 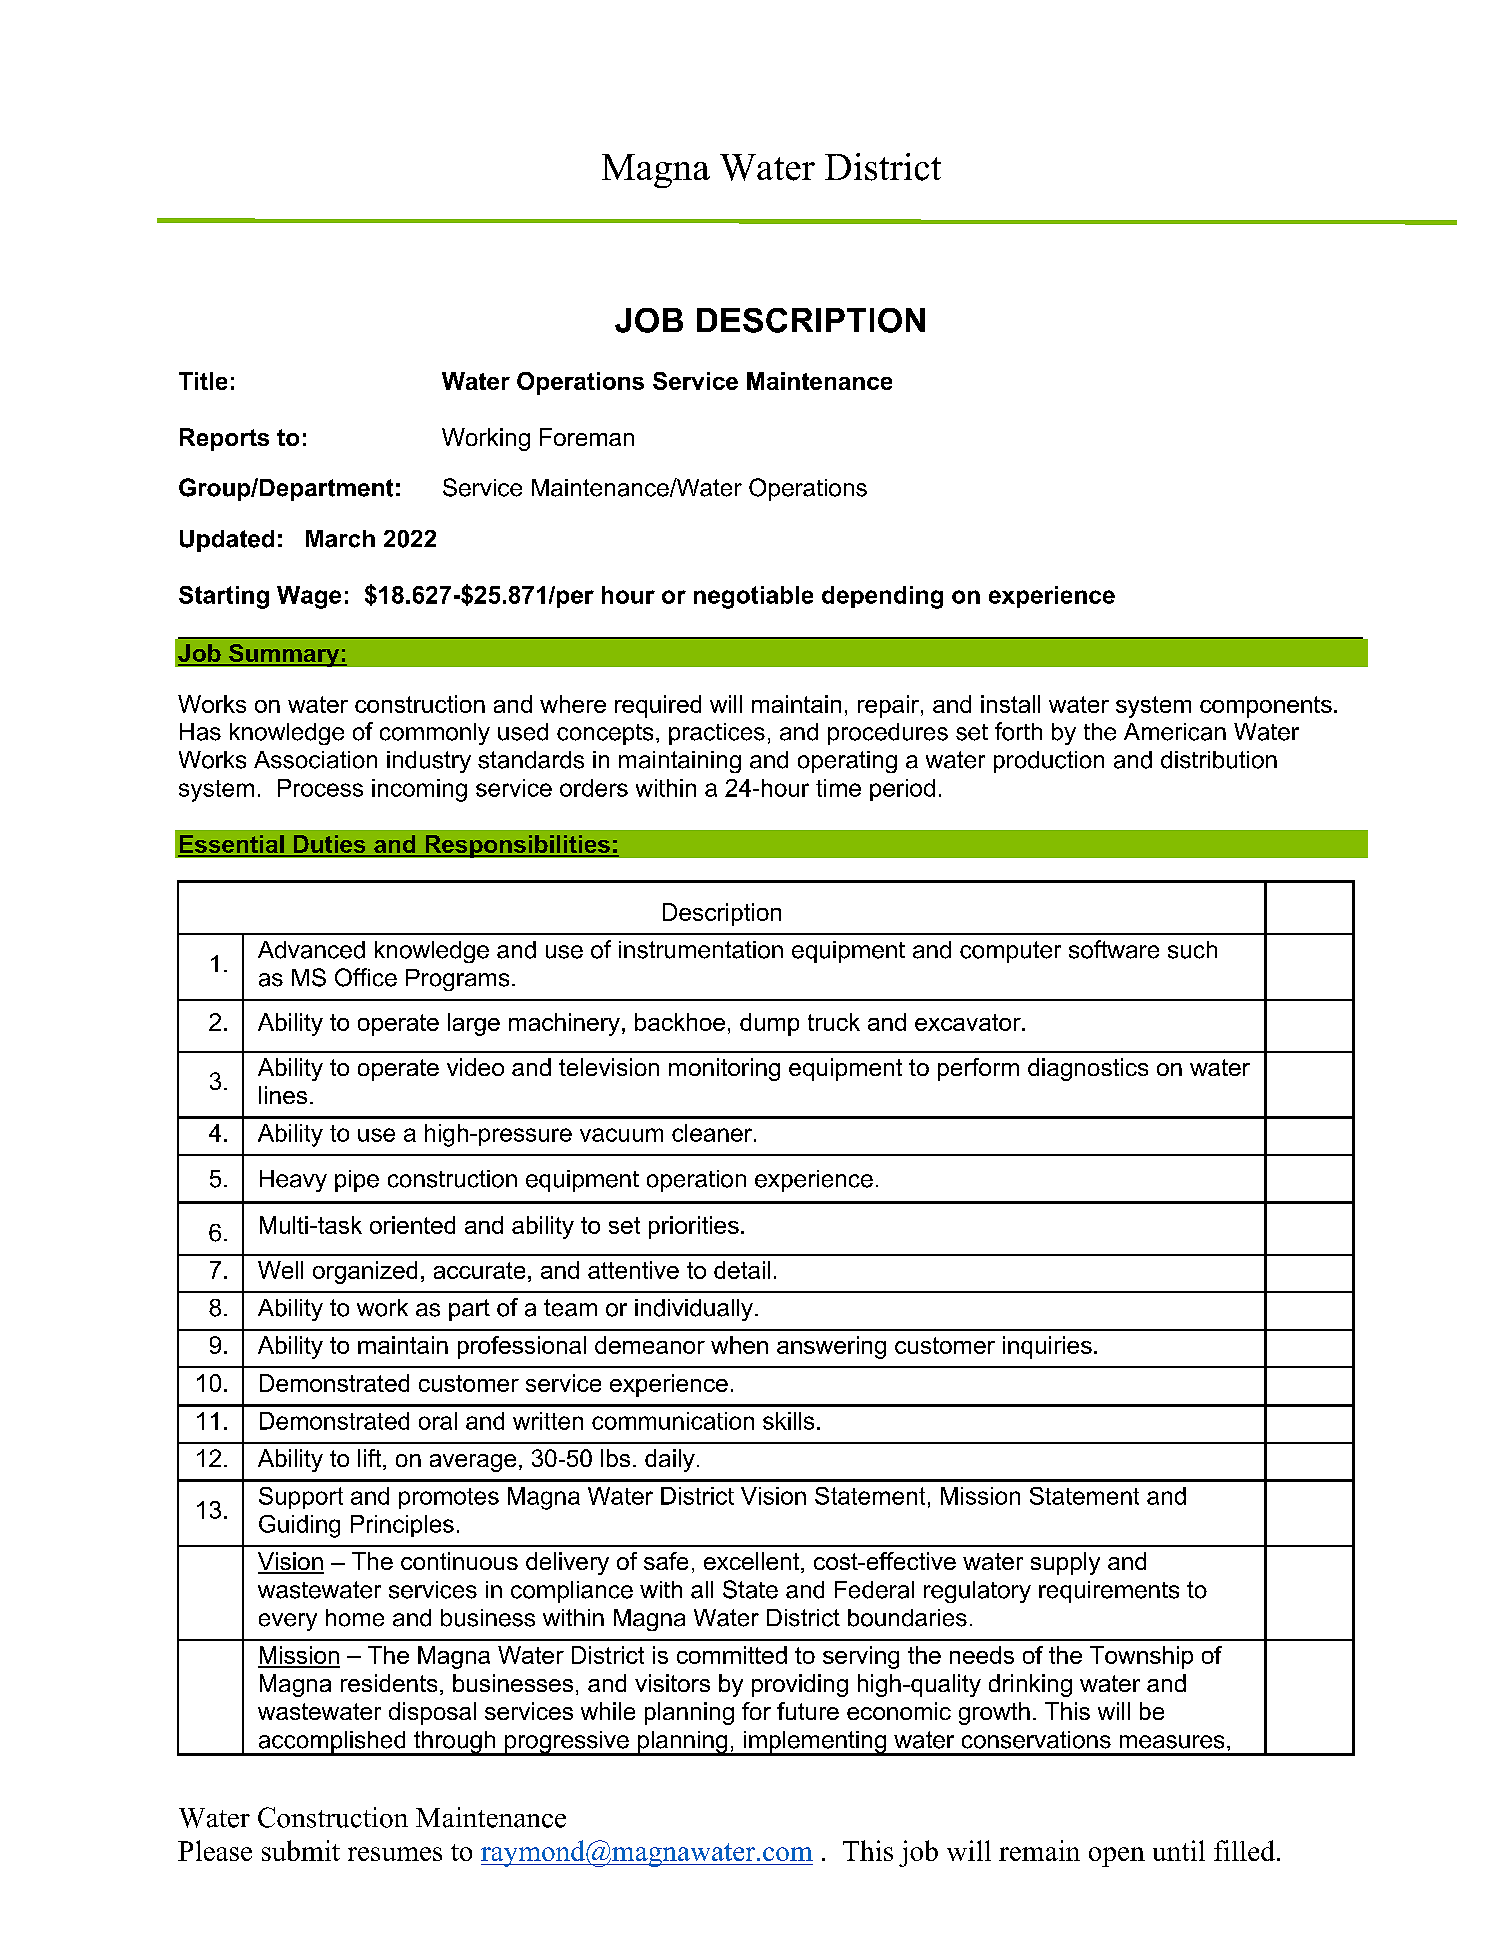 What do you see at coordinates (1047, 1347) in the screenshot?
I see `inquiries` at bounding box center [1047, 1347].
